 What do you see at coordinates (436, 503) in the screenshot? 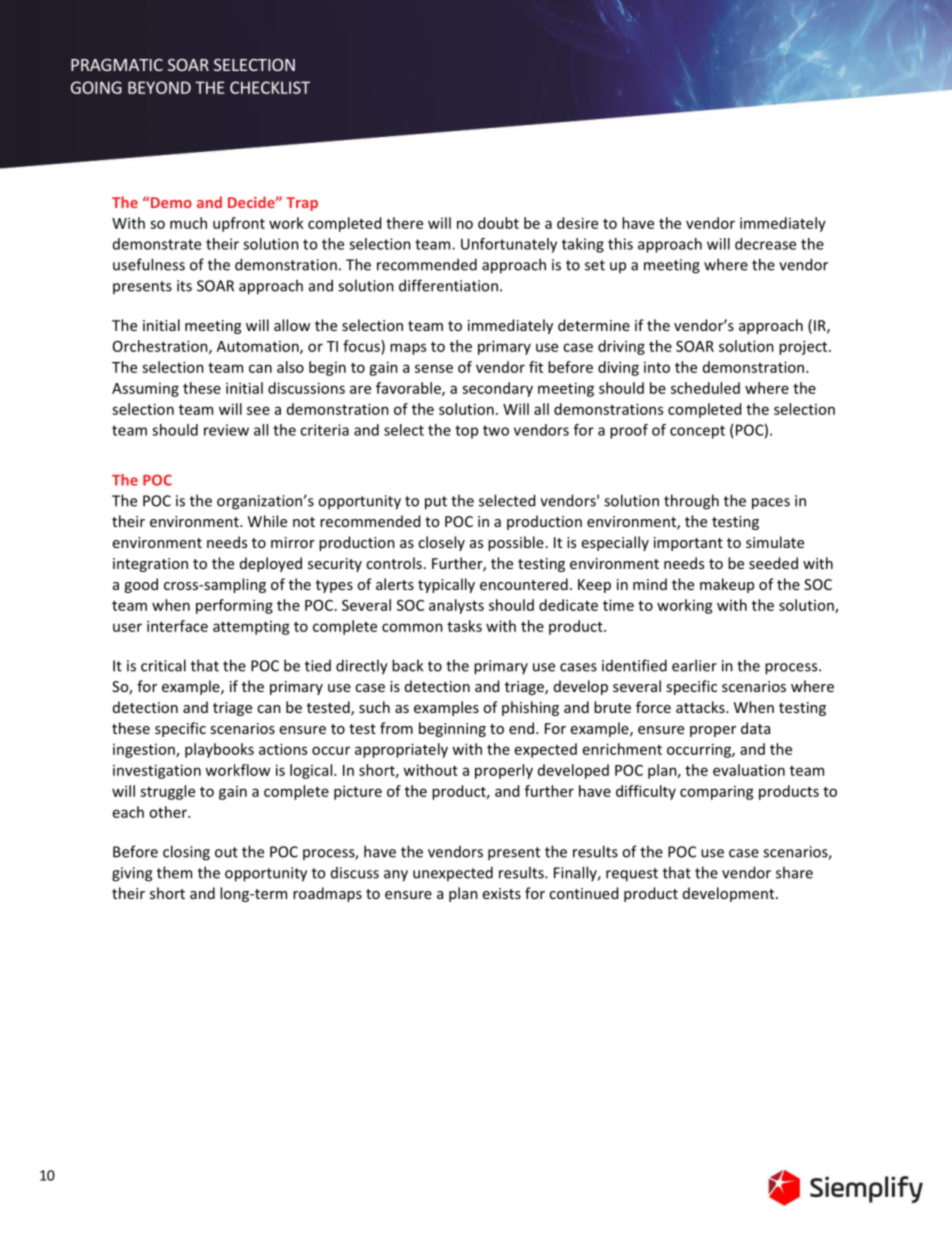
I see `put` at bounding box center [436, 503].
